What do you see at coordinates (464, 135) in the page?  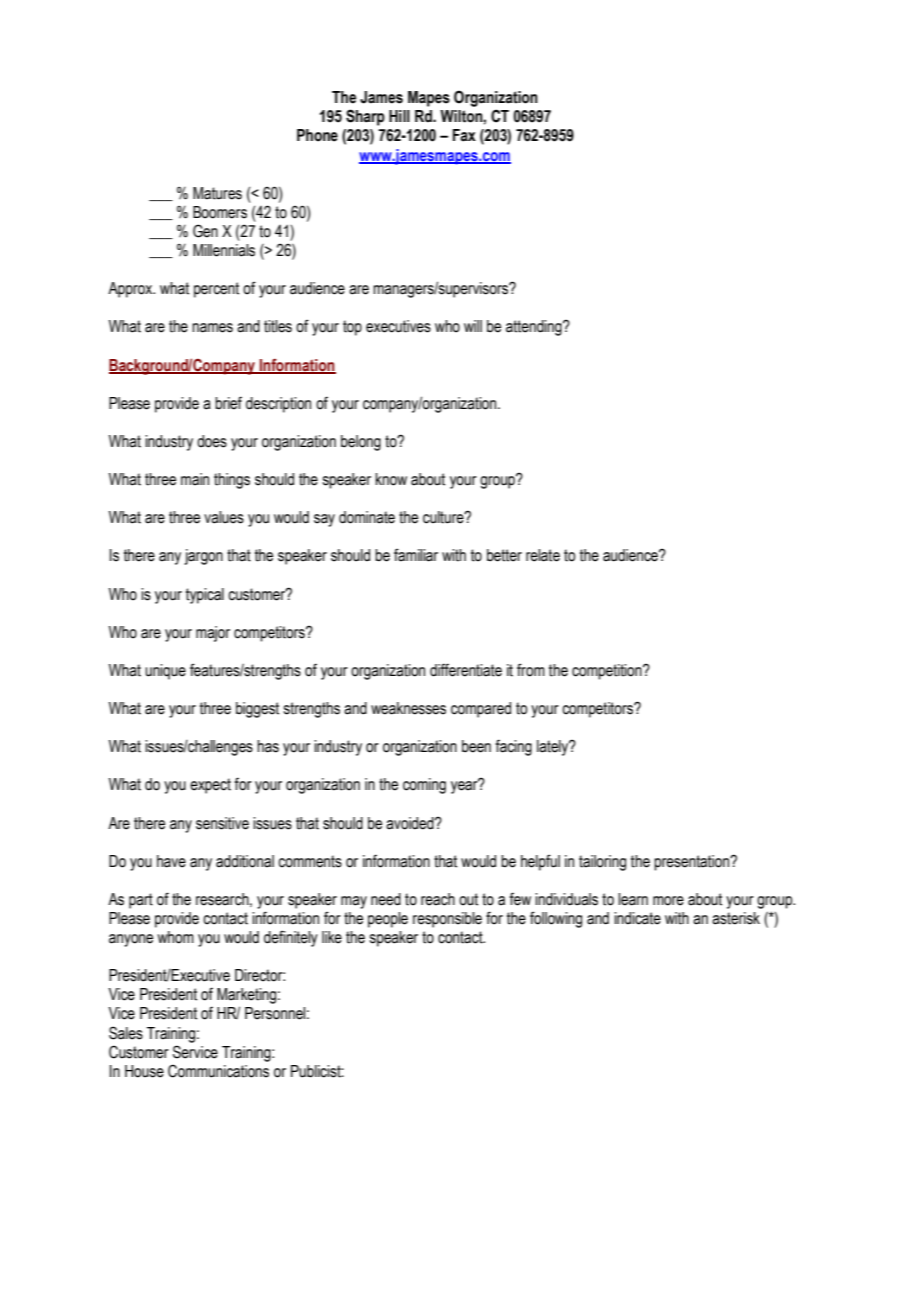 I see `Fax` at bounding box center [464, 135].
